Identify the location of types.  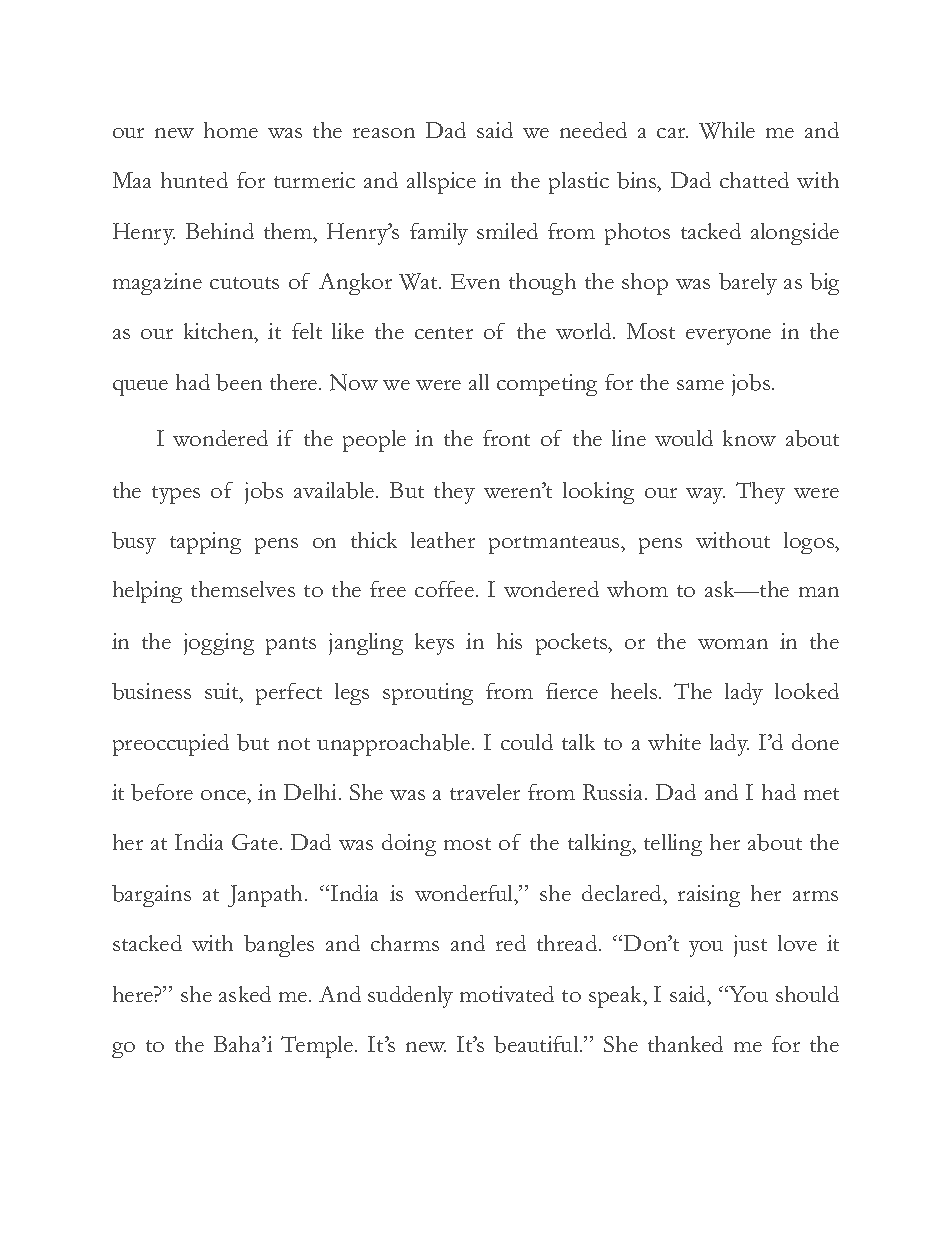
(176, 495).
